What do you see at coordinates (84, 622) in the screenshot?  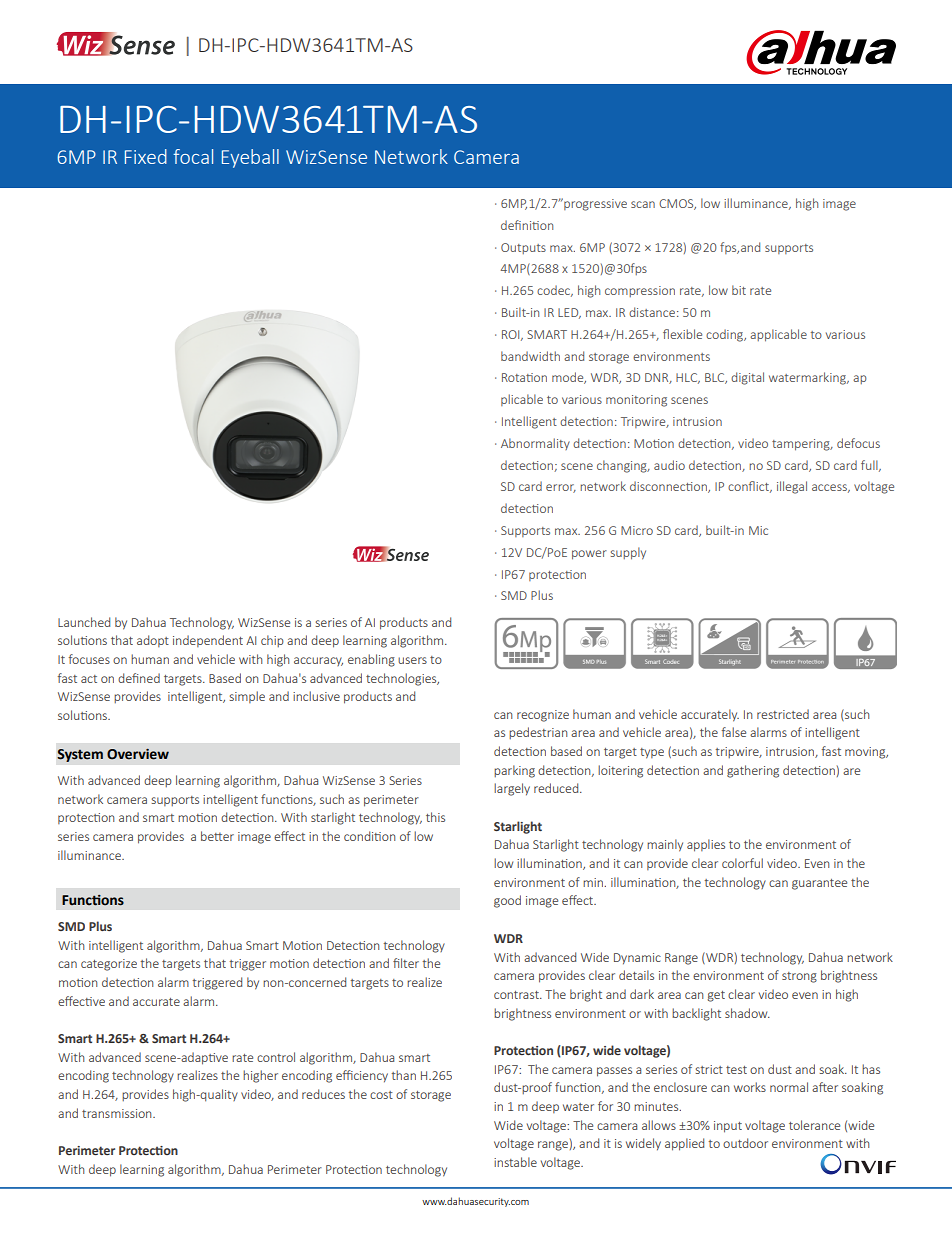 I see `Launched` at bounding box center [84, 622].
